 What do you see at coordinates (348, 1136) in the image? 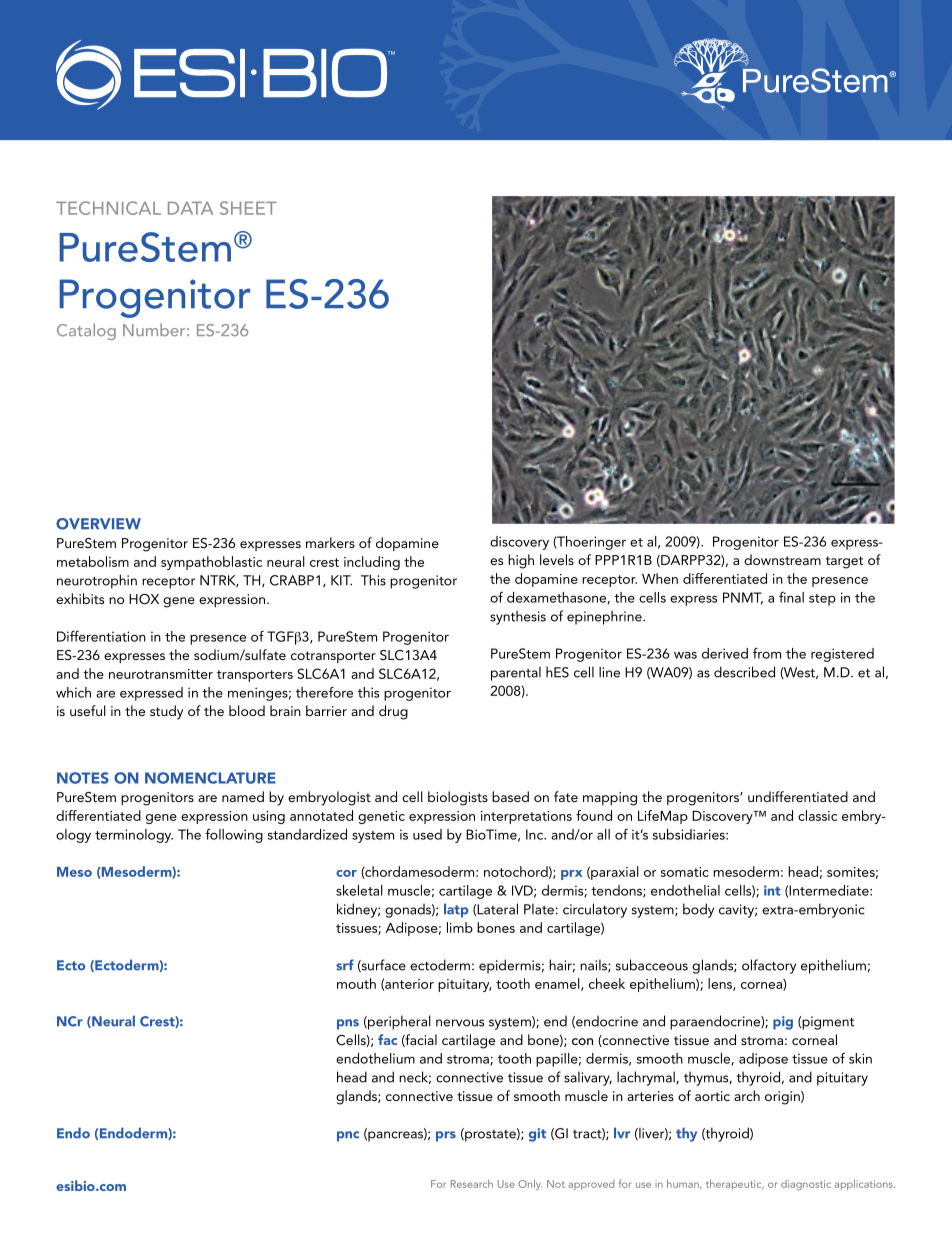
I see `pnc` at bounding box center [348, 1136].
